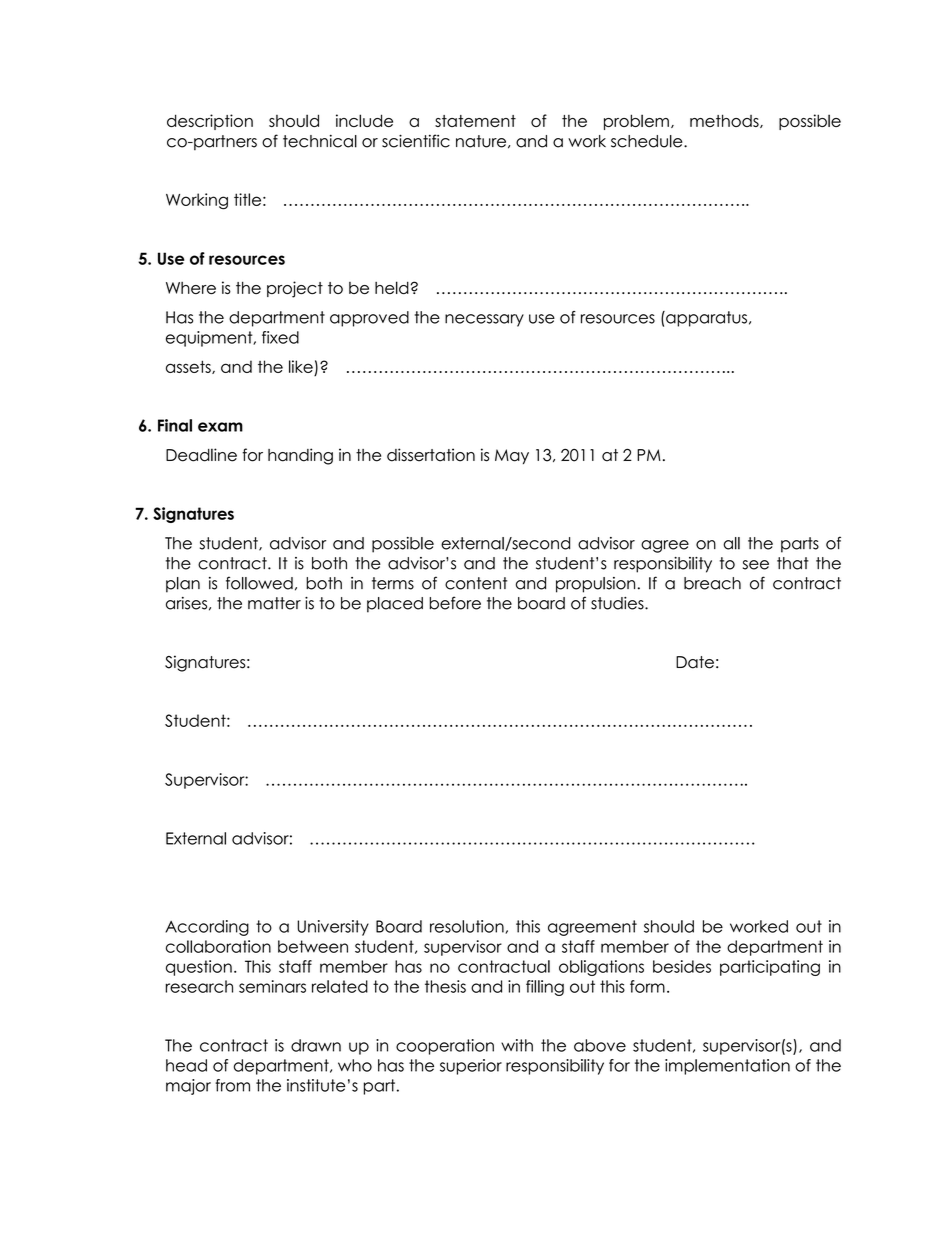 This screenshot has height=1233, width=952. Describe the element at coordinates (476, 583) in the screenshot. I see `content` at that location.
